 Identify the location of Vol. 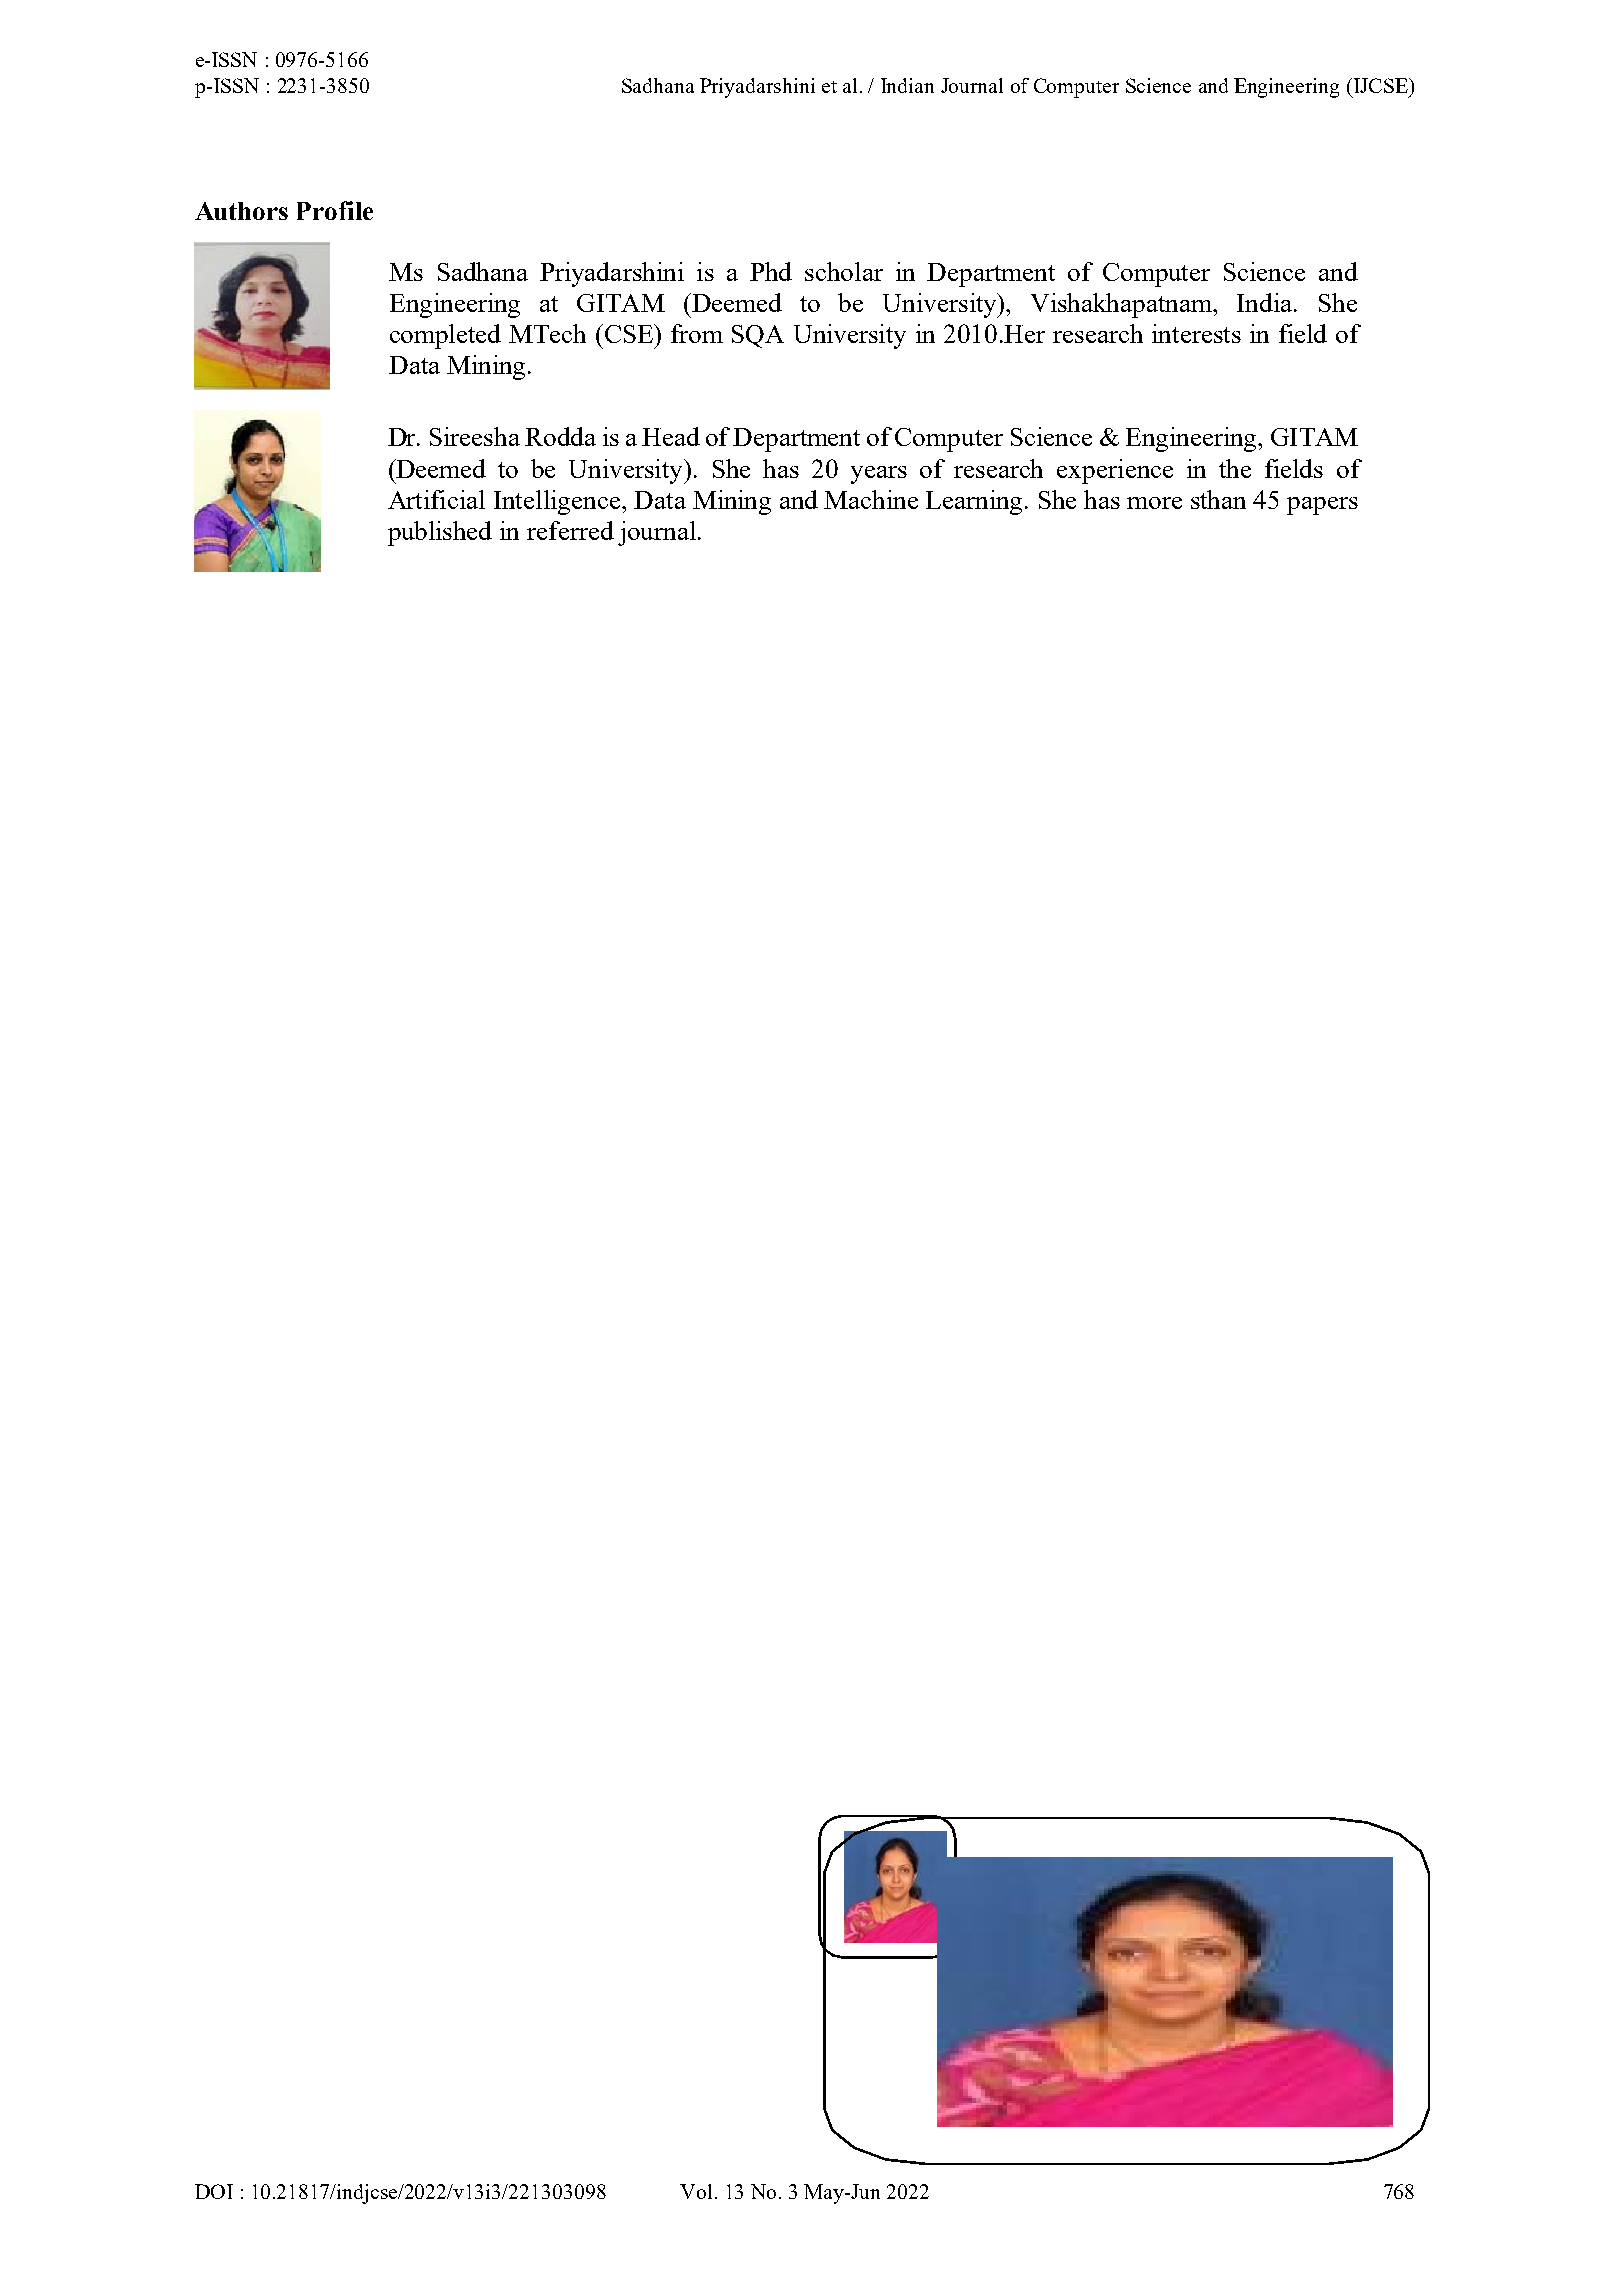
(696, 2191).
